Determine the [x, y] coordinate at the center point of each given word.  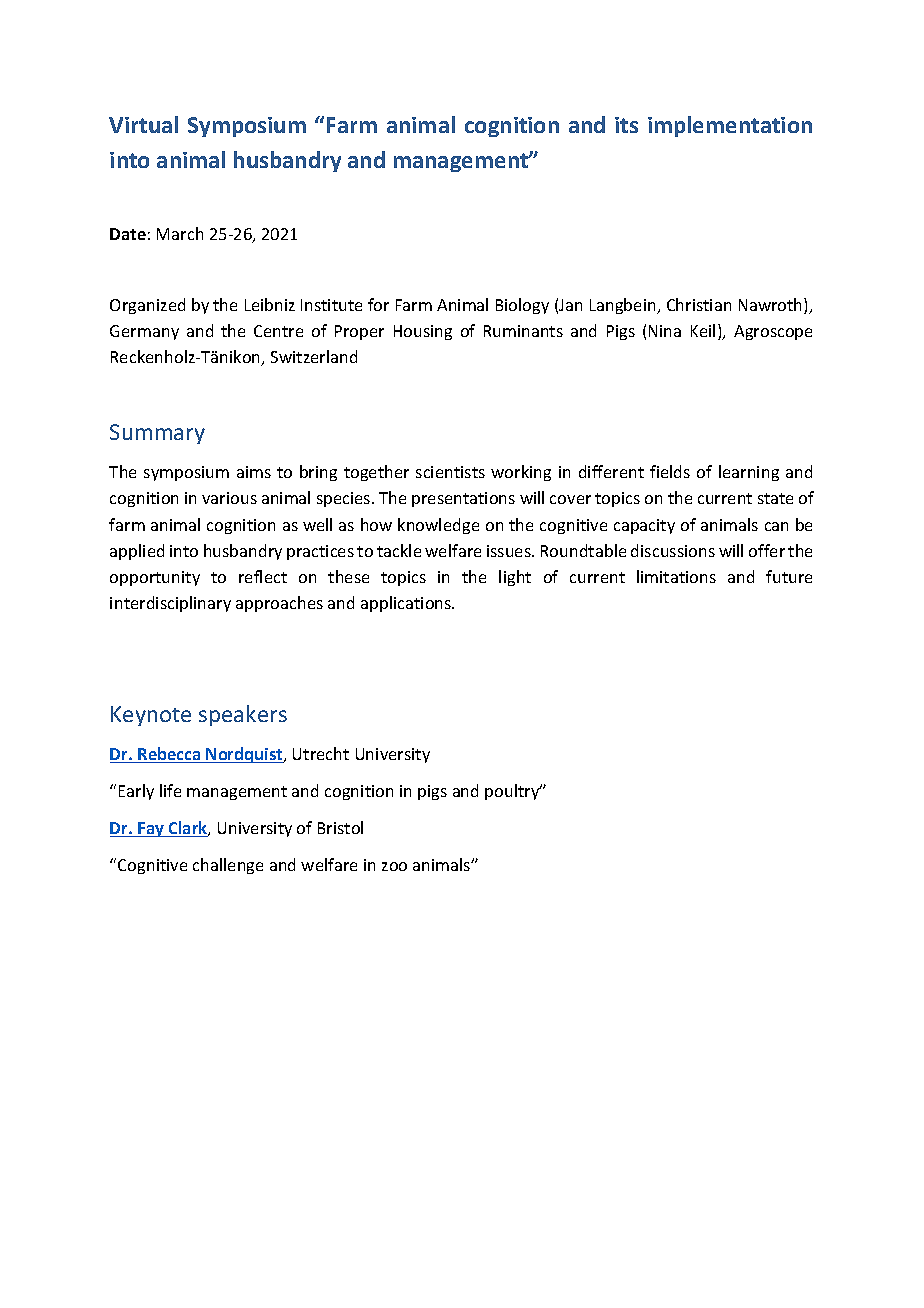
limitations [676, 576]
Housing [423, 332]
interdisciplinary [170, 604]
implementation [730, 126]
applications [407, 604]
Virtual [143, 124]
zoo [394, 866]
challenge [228, 866]
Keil [703, 330]
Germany [144, 332]
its [626, 125]
